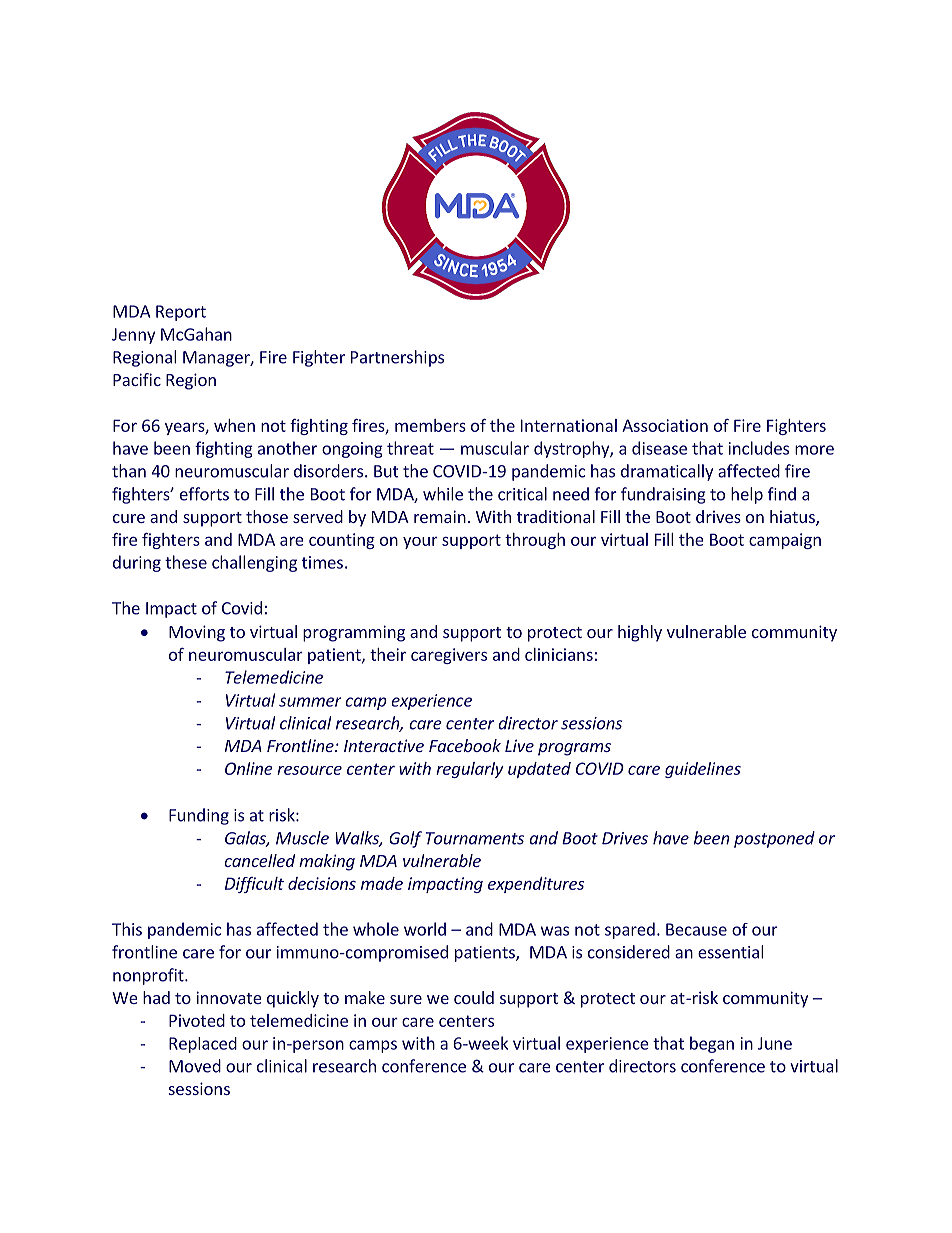 The image size is (952, 1233). I want to click on Association, so click(665, 425).
